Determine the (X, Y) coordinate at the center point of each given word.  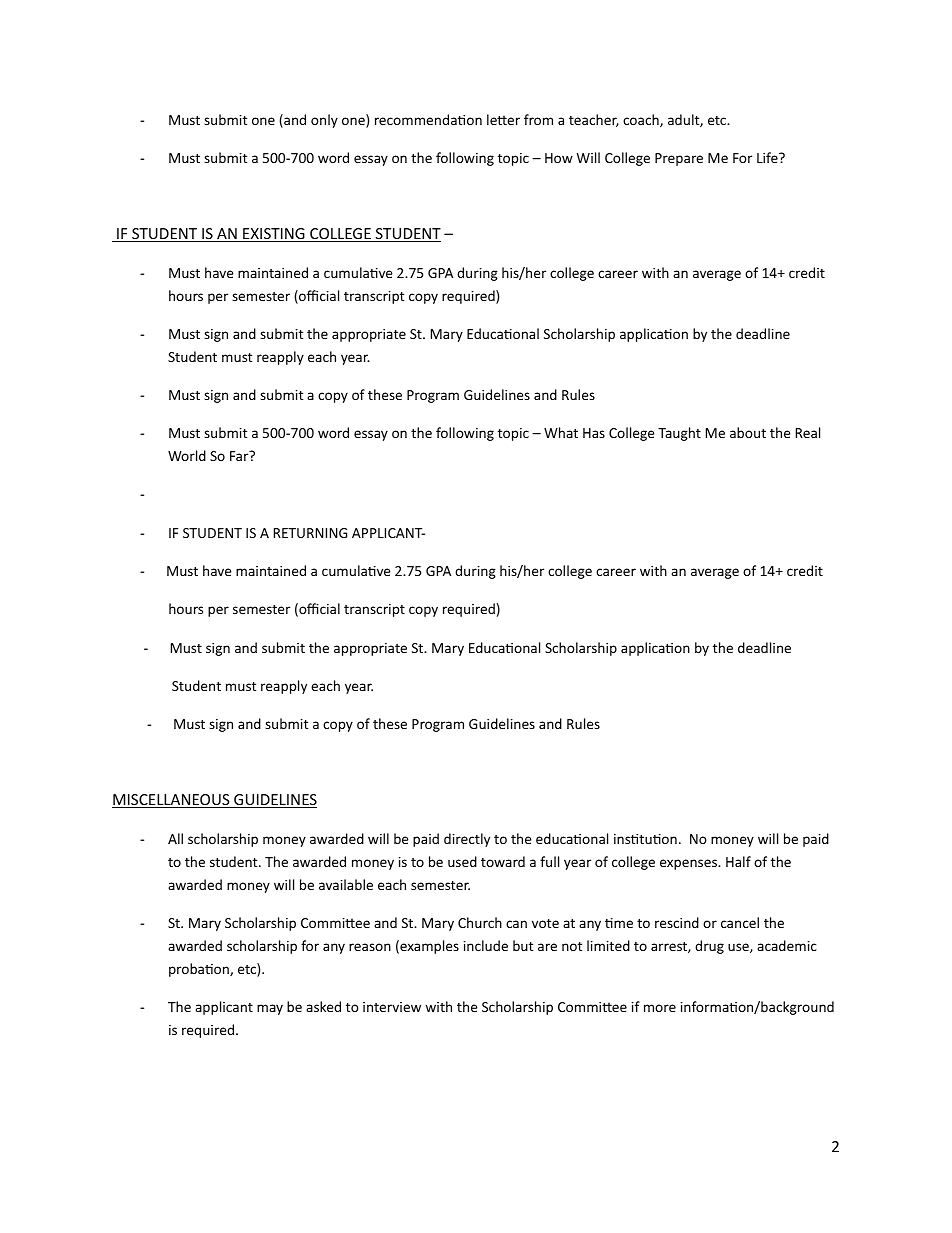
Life (768, 157)
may (270, 1009)
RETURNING (310, 533)
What (561, 432)
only (324, 121)
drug (709, 947)
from (538, 119)
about (748, 432)
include (486, 945)
